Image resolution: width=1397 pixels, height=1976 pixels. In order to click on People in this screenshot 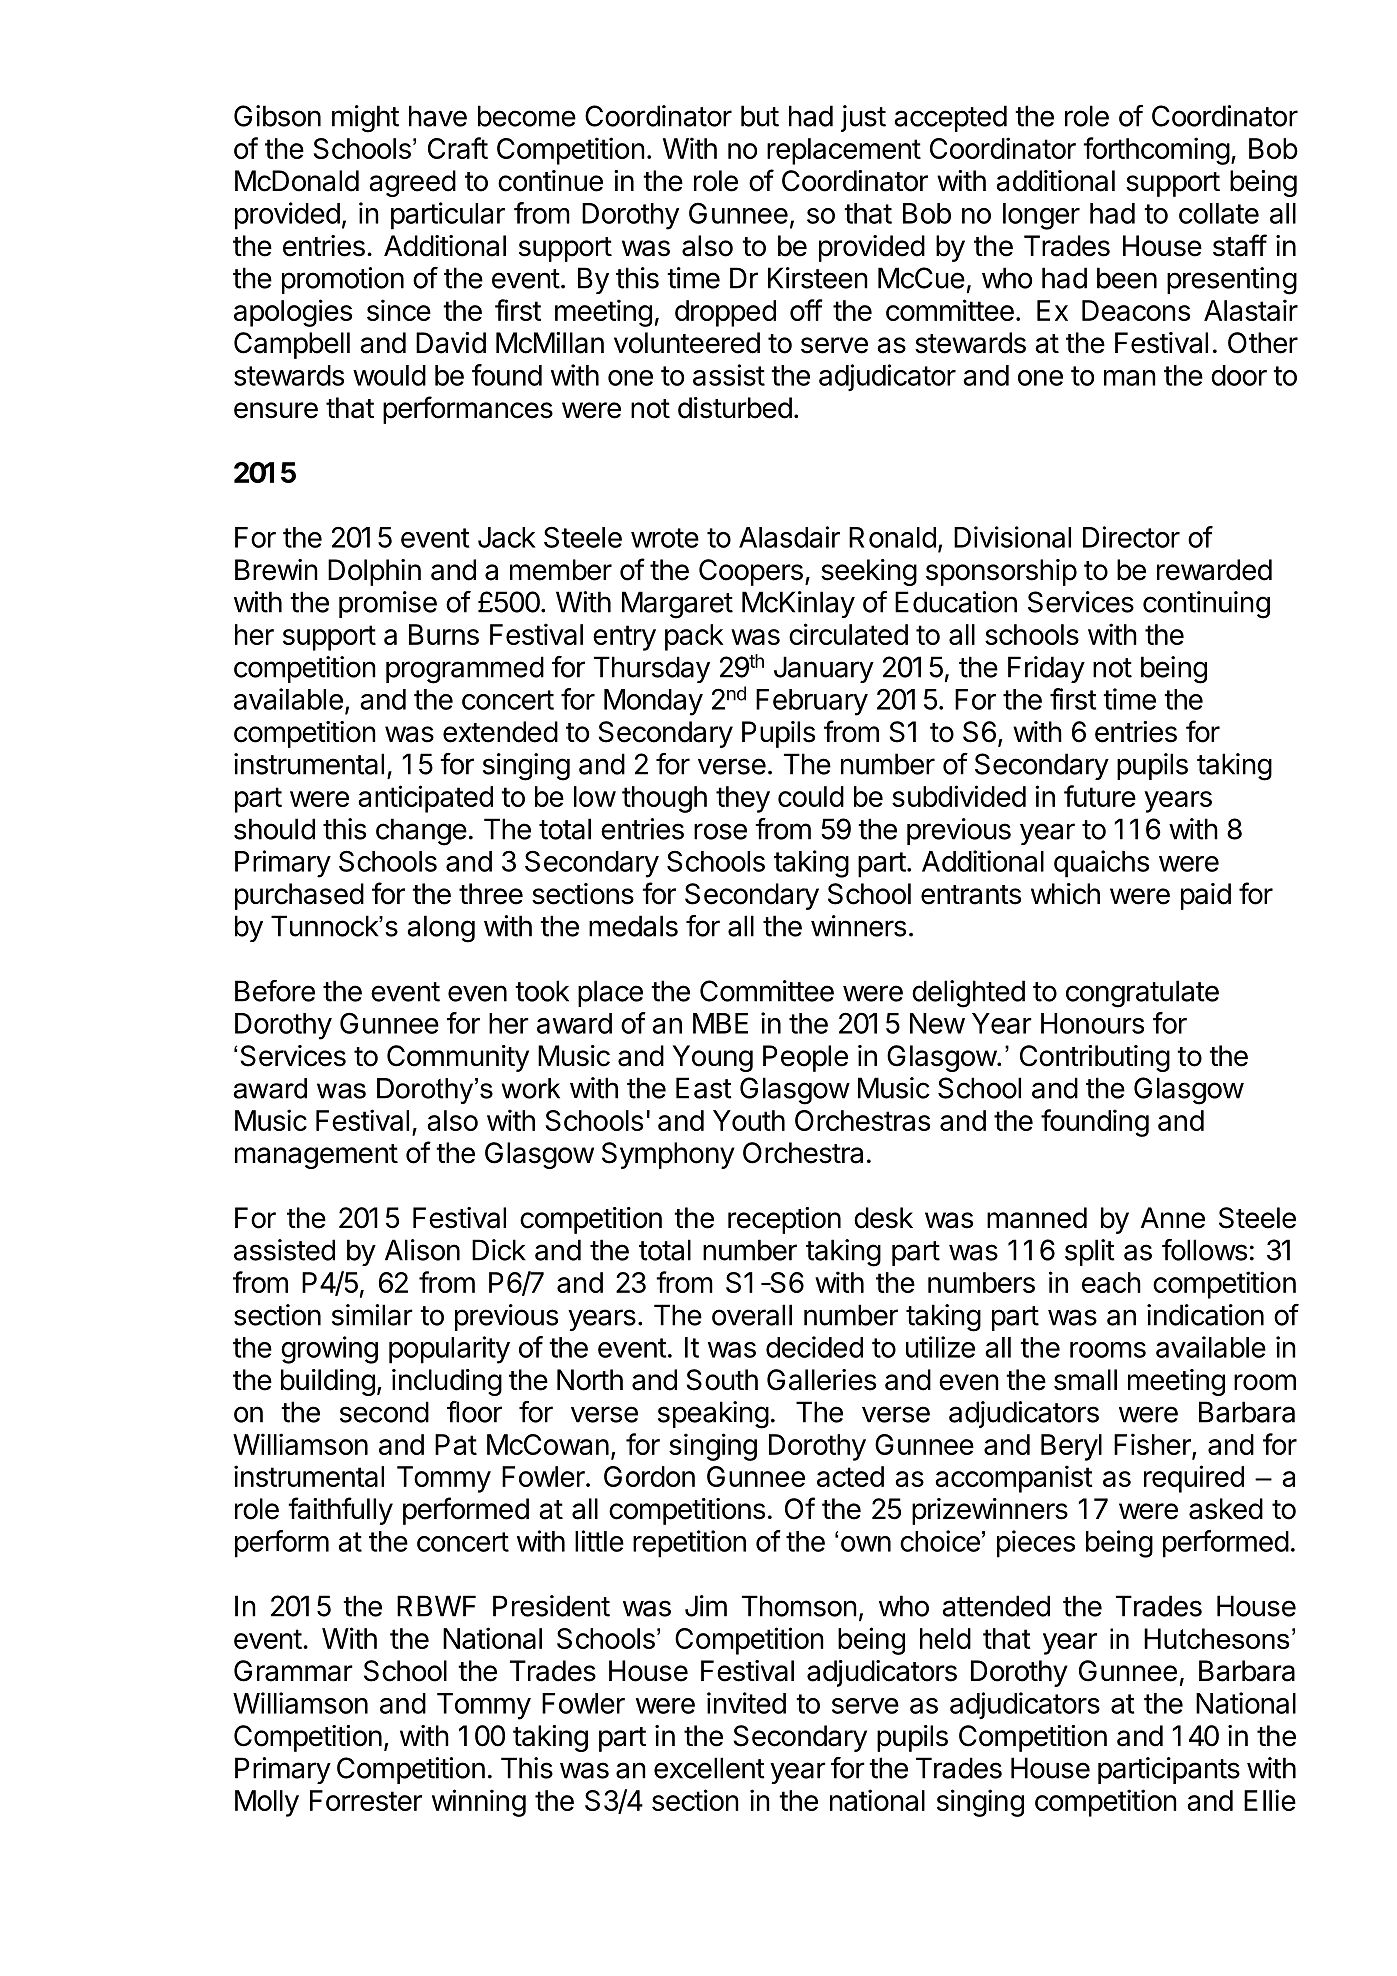, I will do `click(805, 1058)`.
